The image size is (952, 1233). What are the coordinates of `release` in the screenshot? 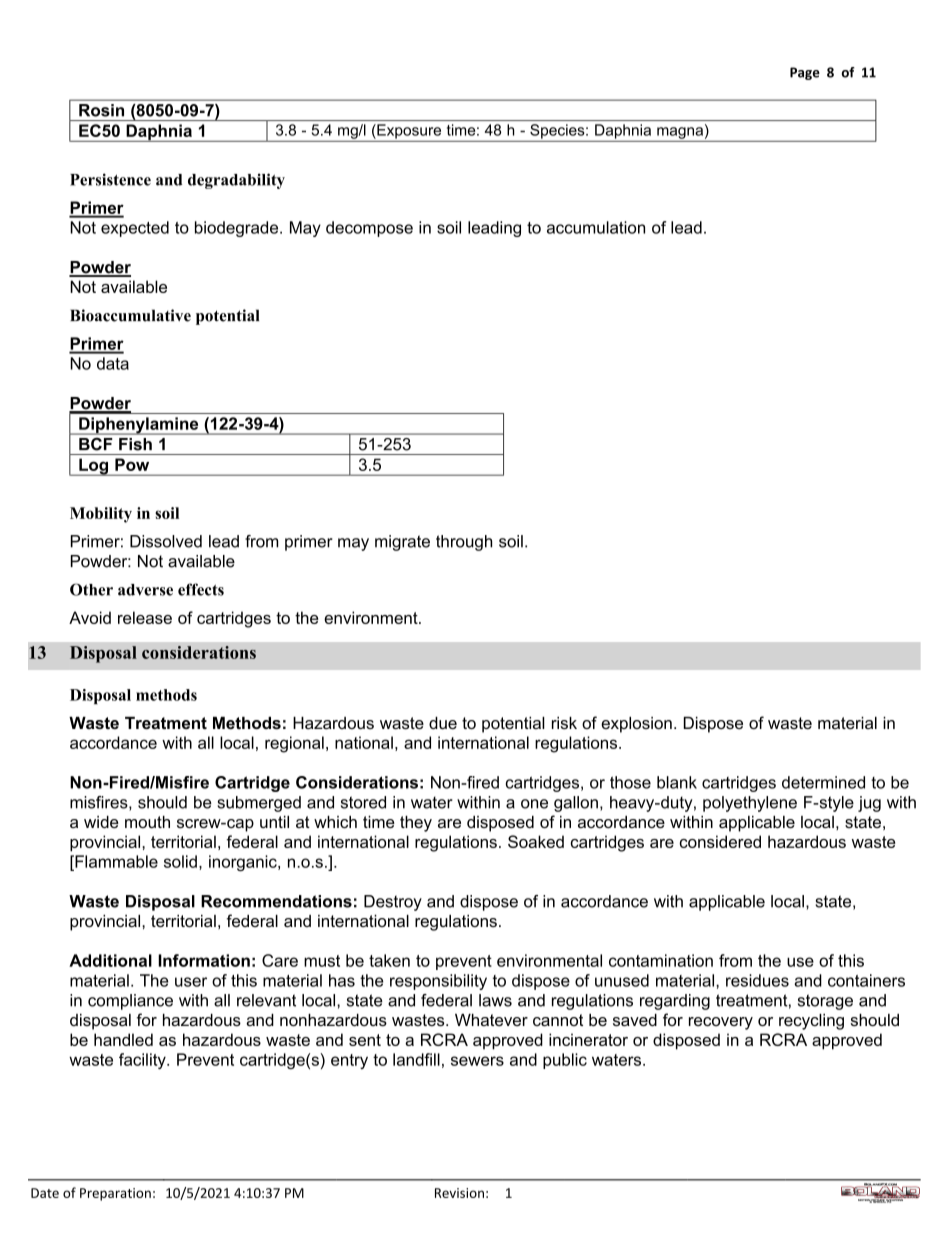 It's located at (145, 617).
